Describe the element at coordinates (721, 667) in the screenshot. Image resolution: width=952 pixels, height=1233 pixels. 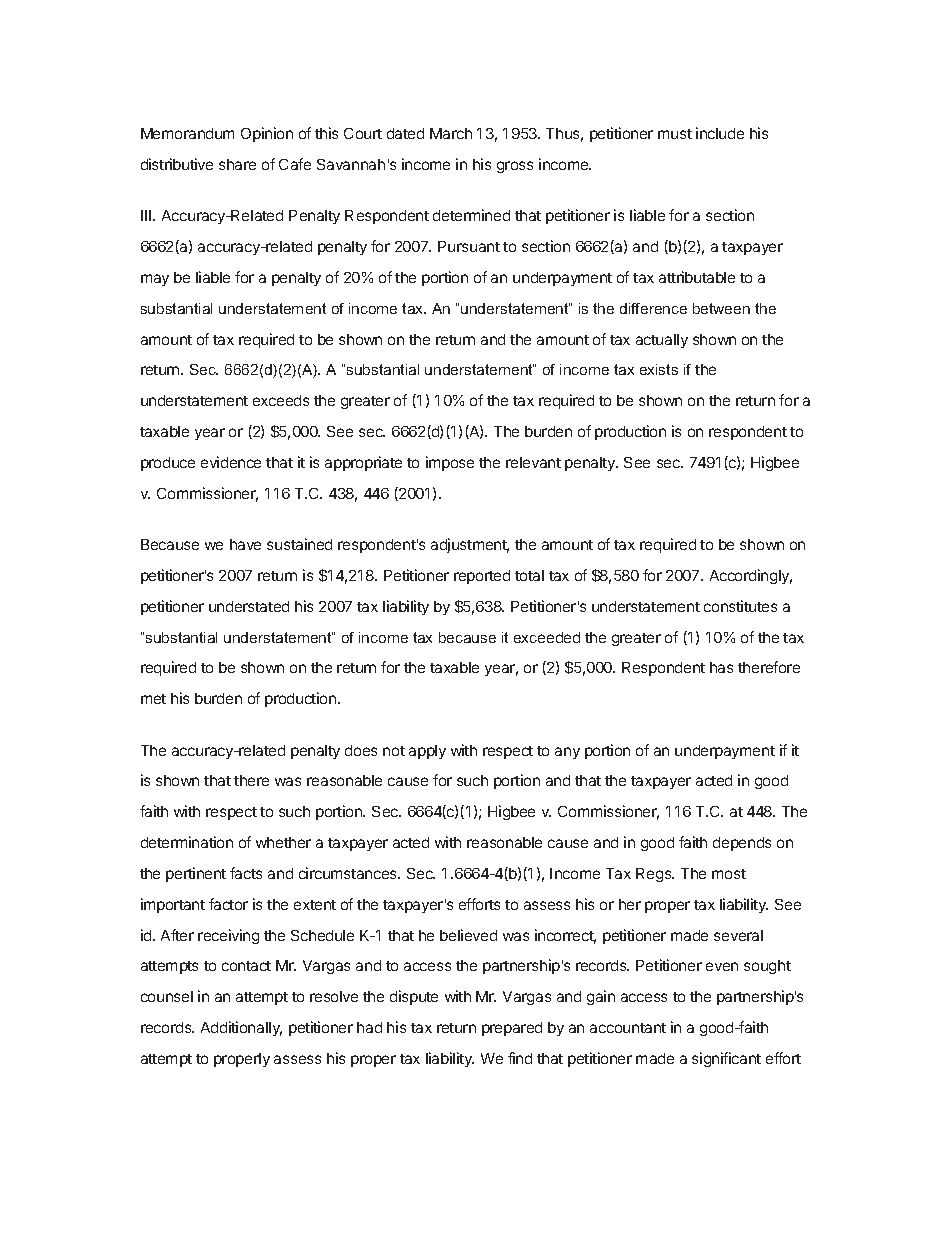
I see `has` at that location.
